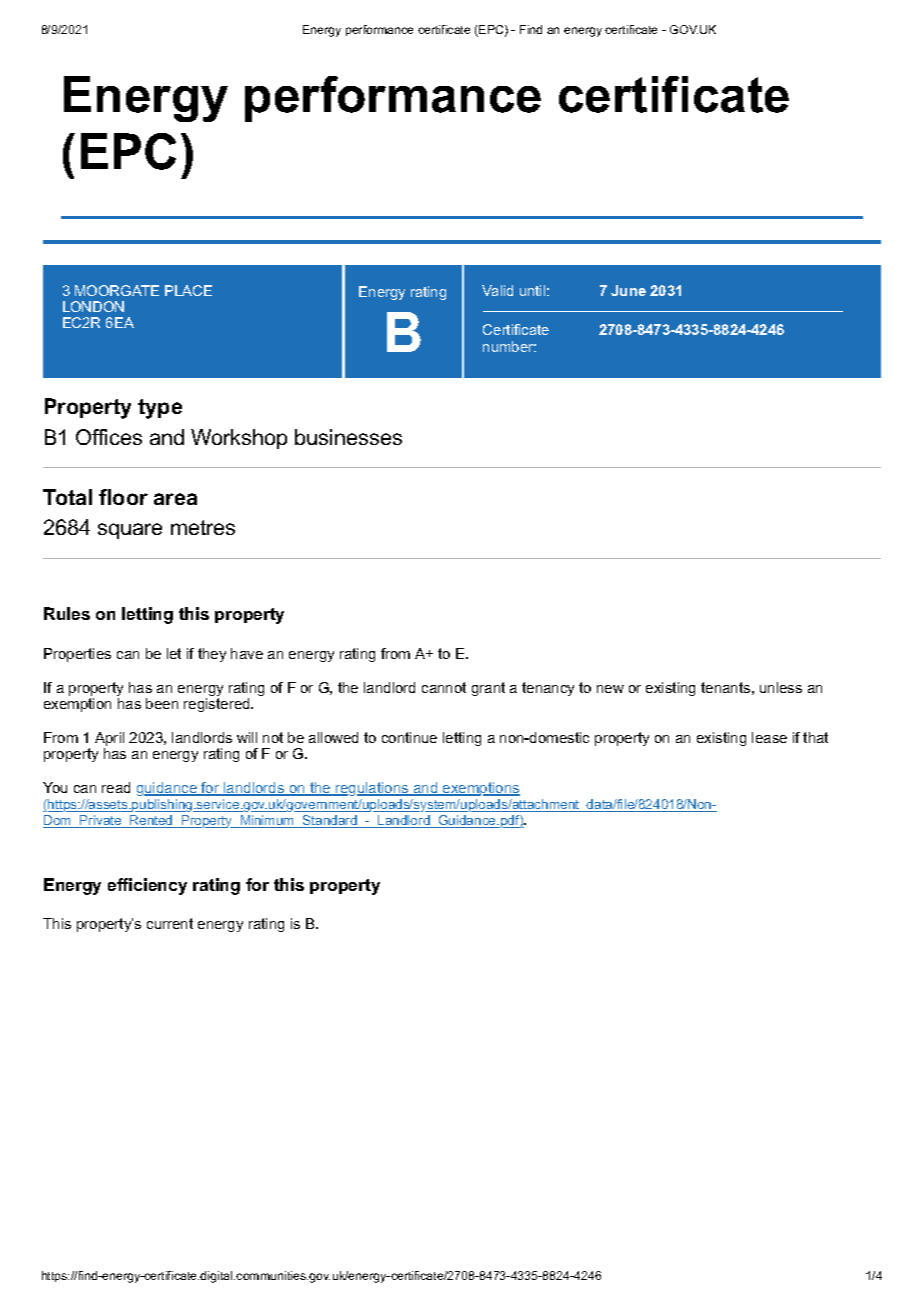 This screenshot has width=924, height=1307. Describe the element at coordinates (444, 687) in the screenshot. I see `cannot` at that location.
